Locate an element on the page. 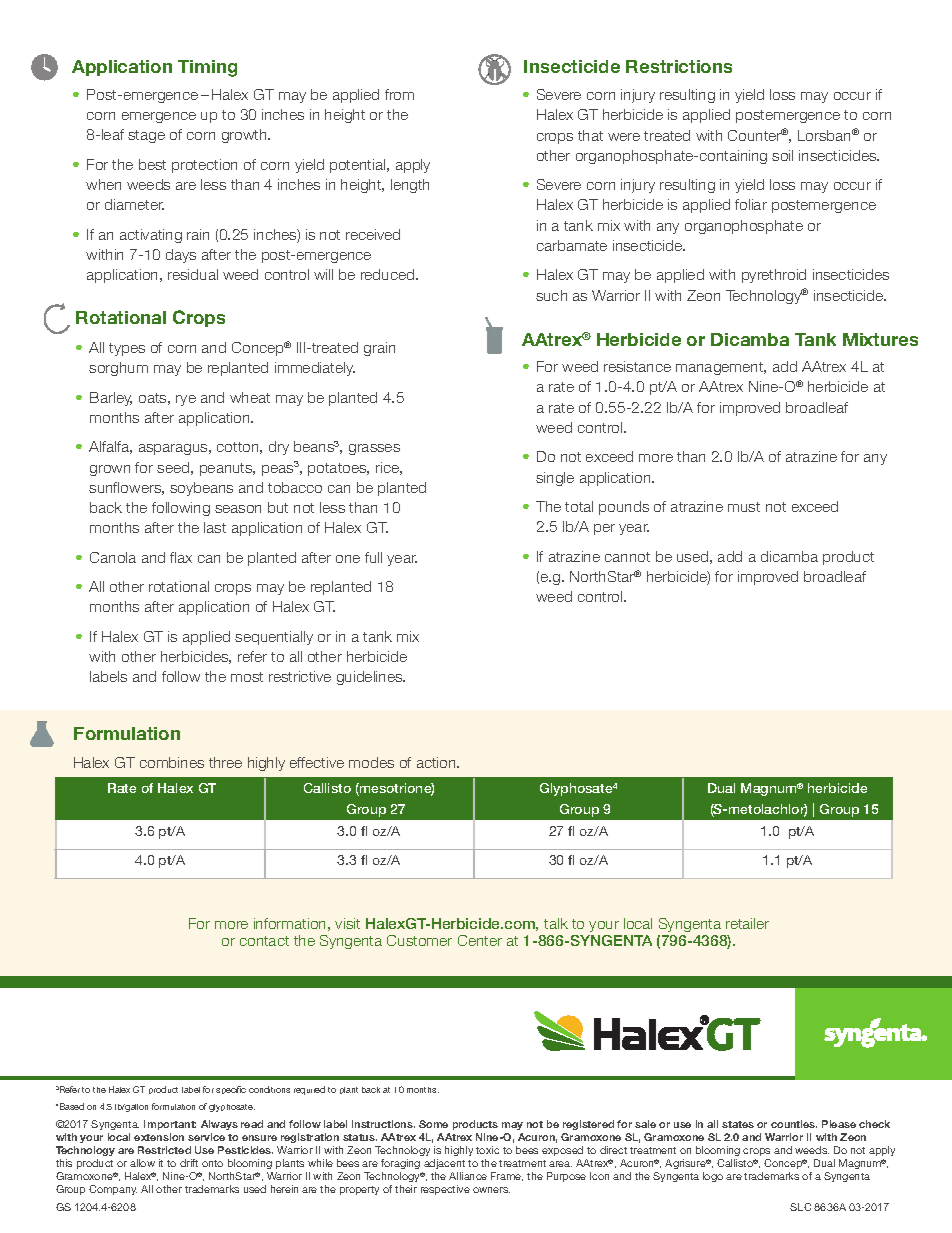 Image resolution: width=952 pixels, height=1233 pixels. stage is located at coordinates (146, 136).
